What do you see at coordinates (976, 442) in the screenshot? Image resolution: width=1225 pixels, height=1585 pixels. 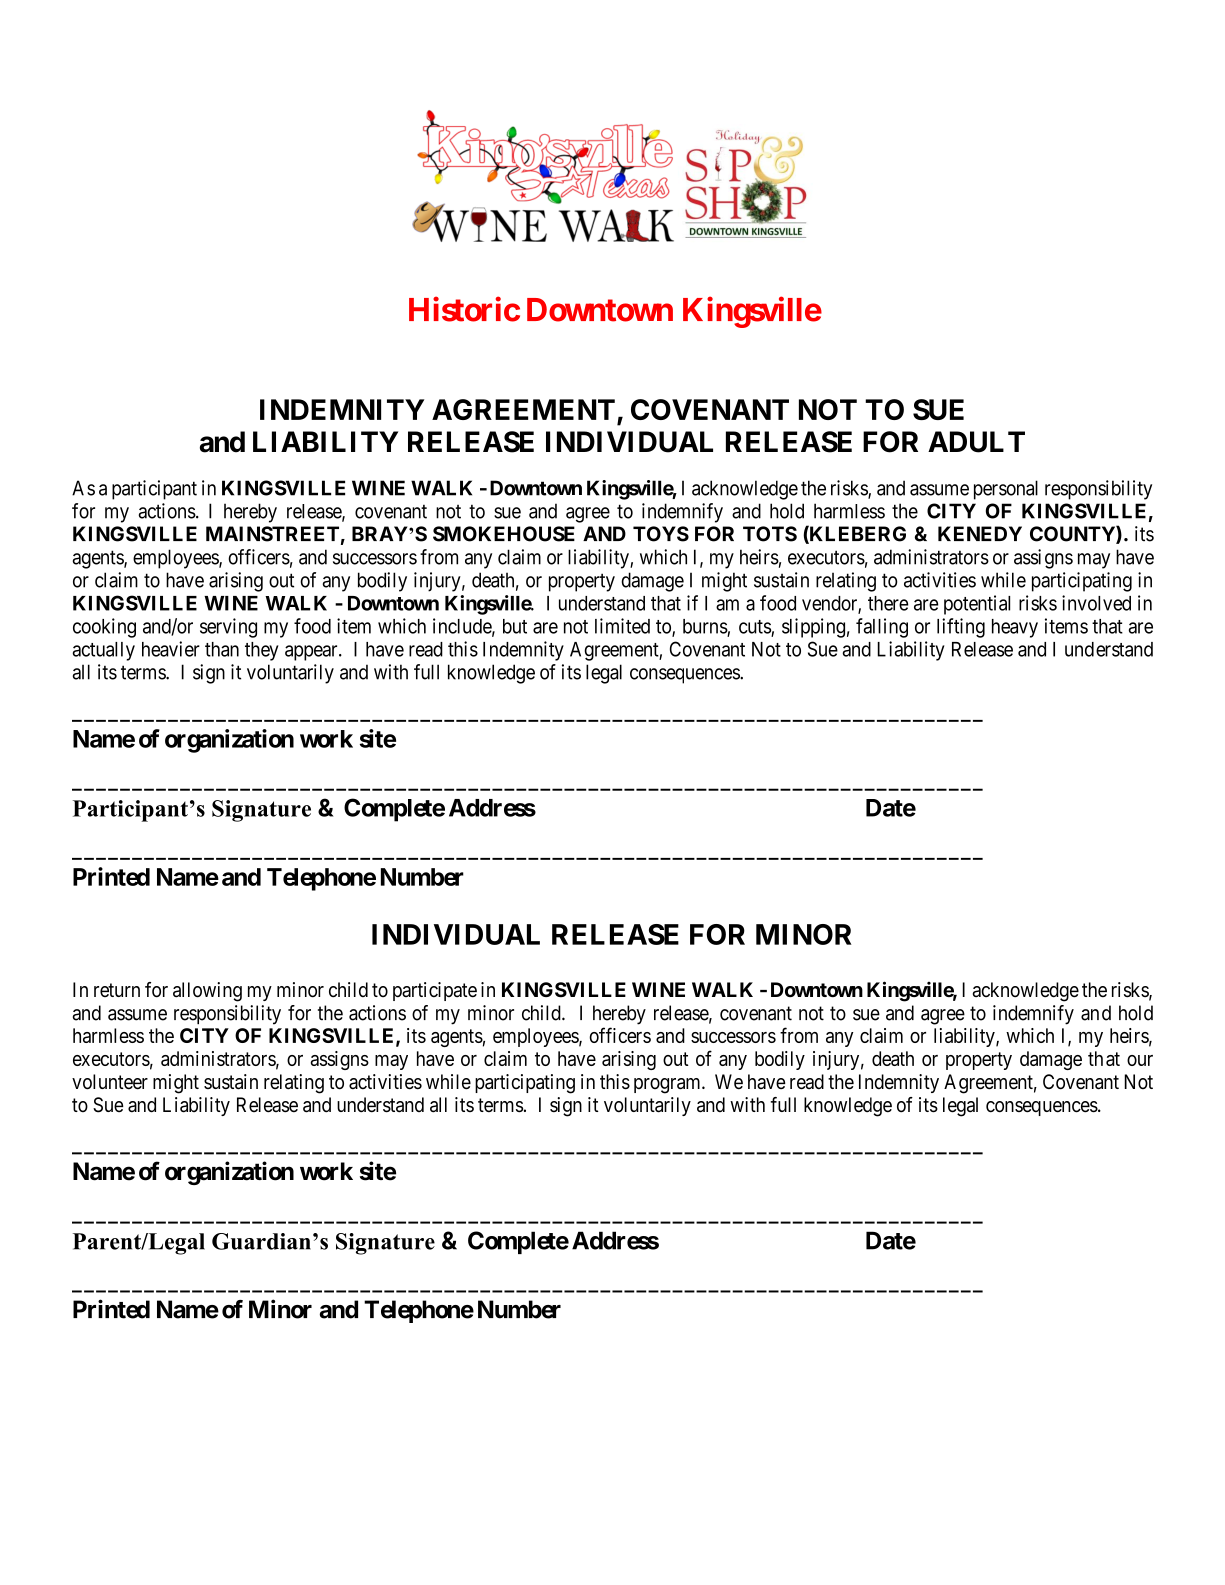 I see `ADULT` at bounding box center [976, 442].
